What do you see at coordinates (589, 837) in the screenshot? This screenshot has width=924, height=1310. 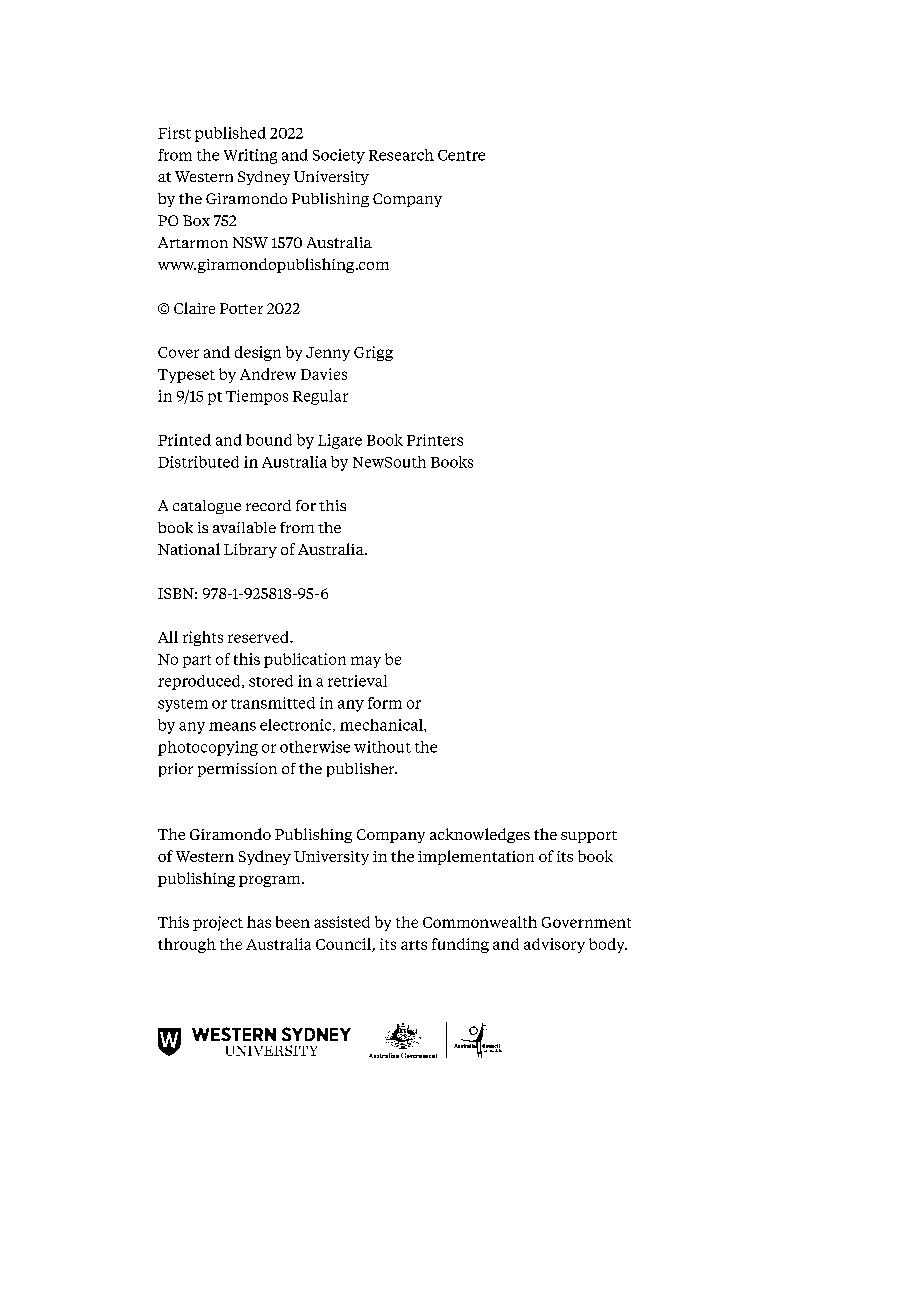 I see `support` at bounding box center [589, 837].
